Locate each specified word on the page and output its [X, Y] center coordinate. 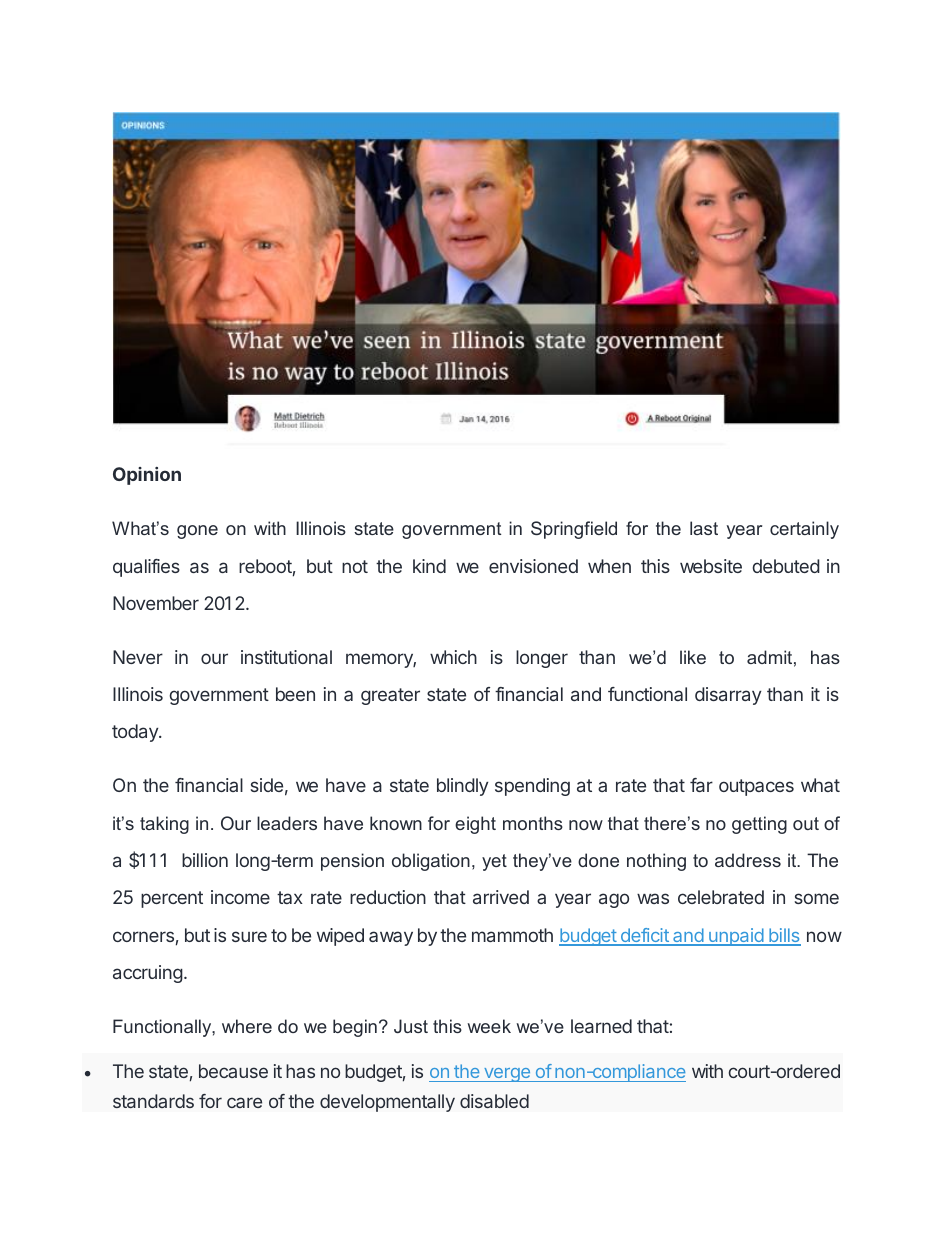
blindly [463, 787]
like [693, 657]
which [453, 657]
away [391, 938]
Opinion [147, 476]
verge [507, 1075]
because [233, 1071]
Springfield [574, 530]
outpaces [756, 787]
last [704, 528]
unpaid [736, 937]
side [266, 785]
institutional [286, 657]
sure [249, 936]
